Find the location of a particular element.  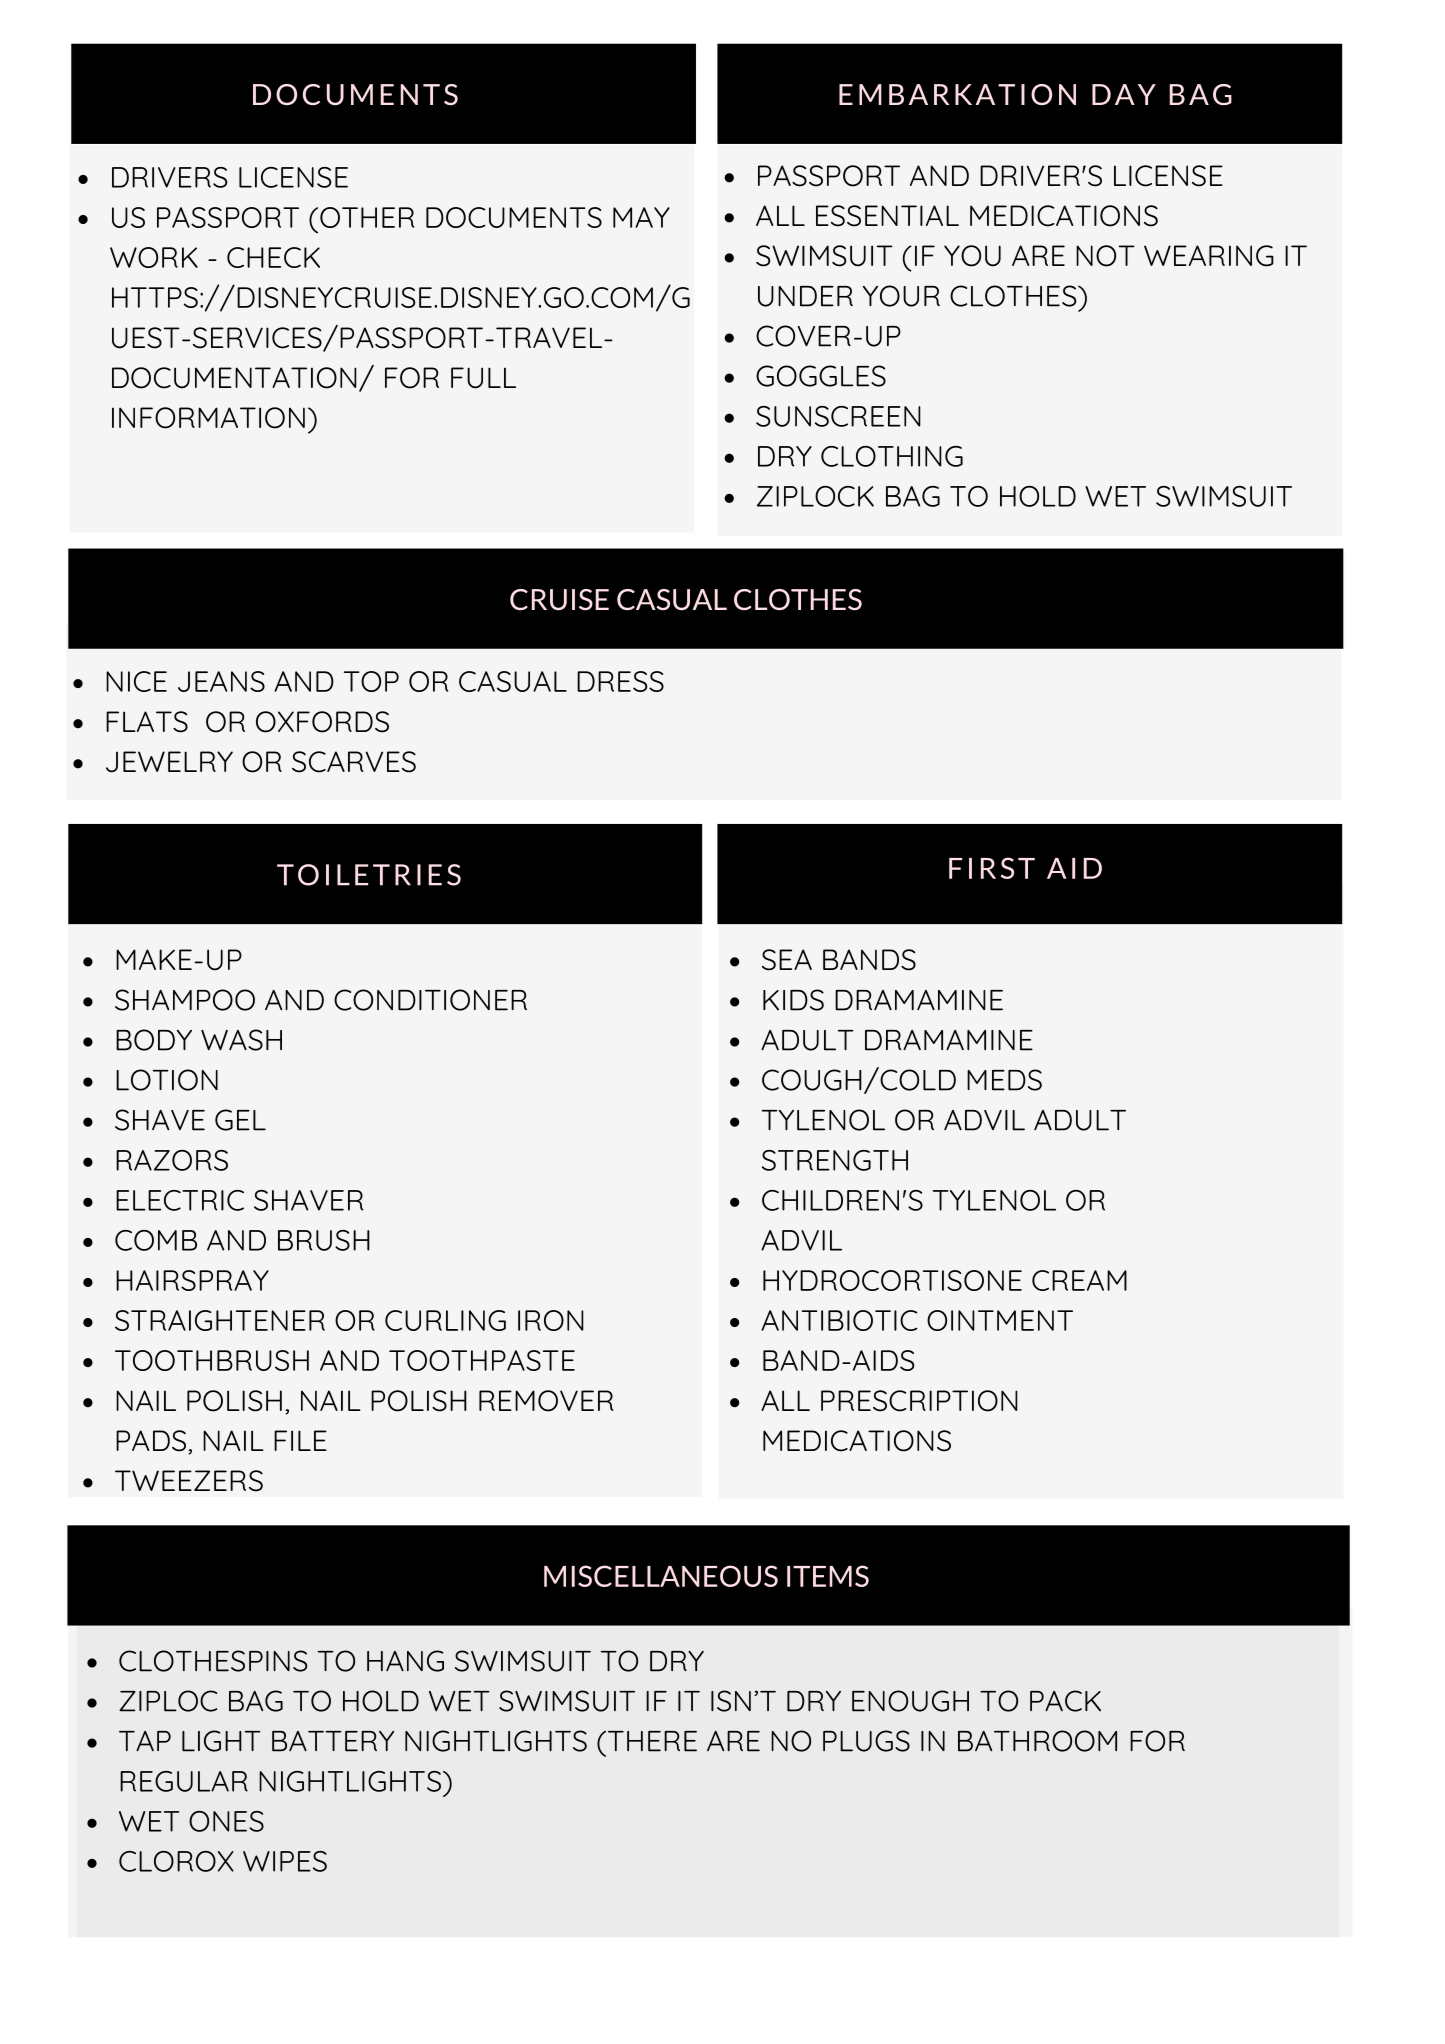

SEA is located at coordinates (787, 960).
